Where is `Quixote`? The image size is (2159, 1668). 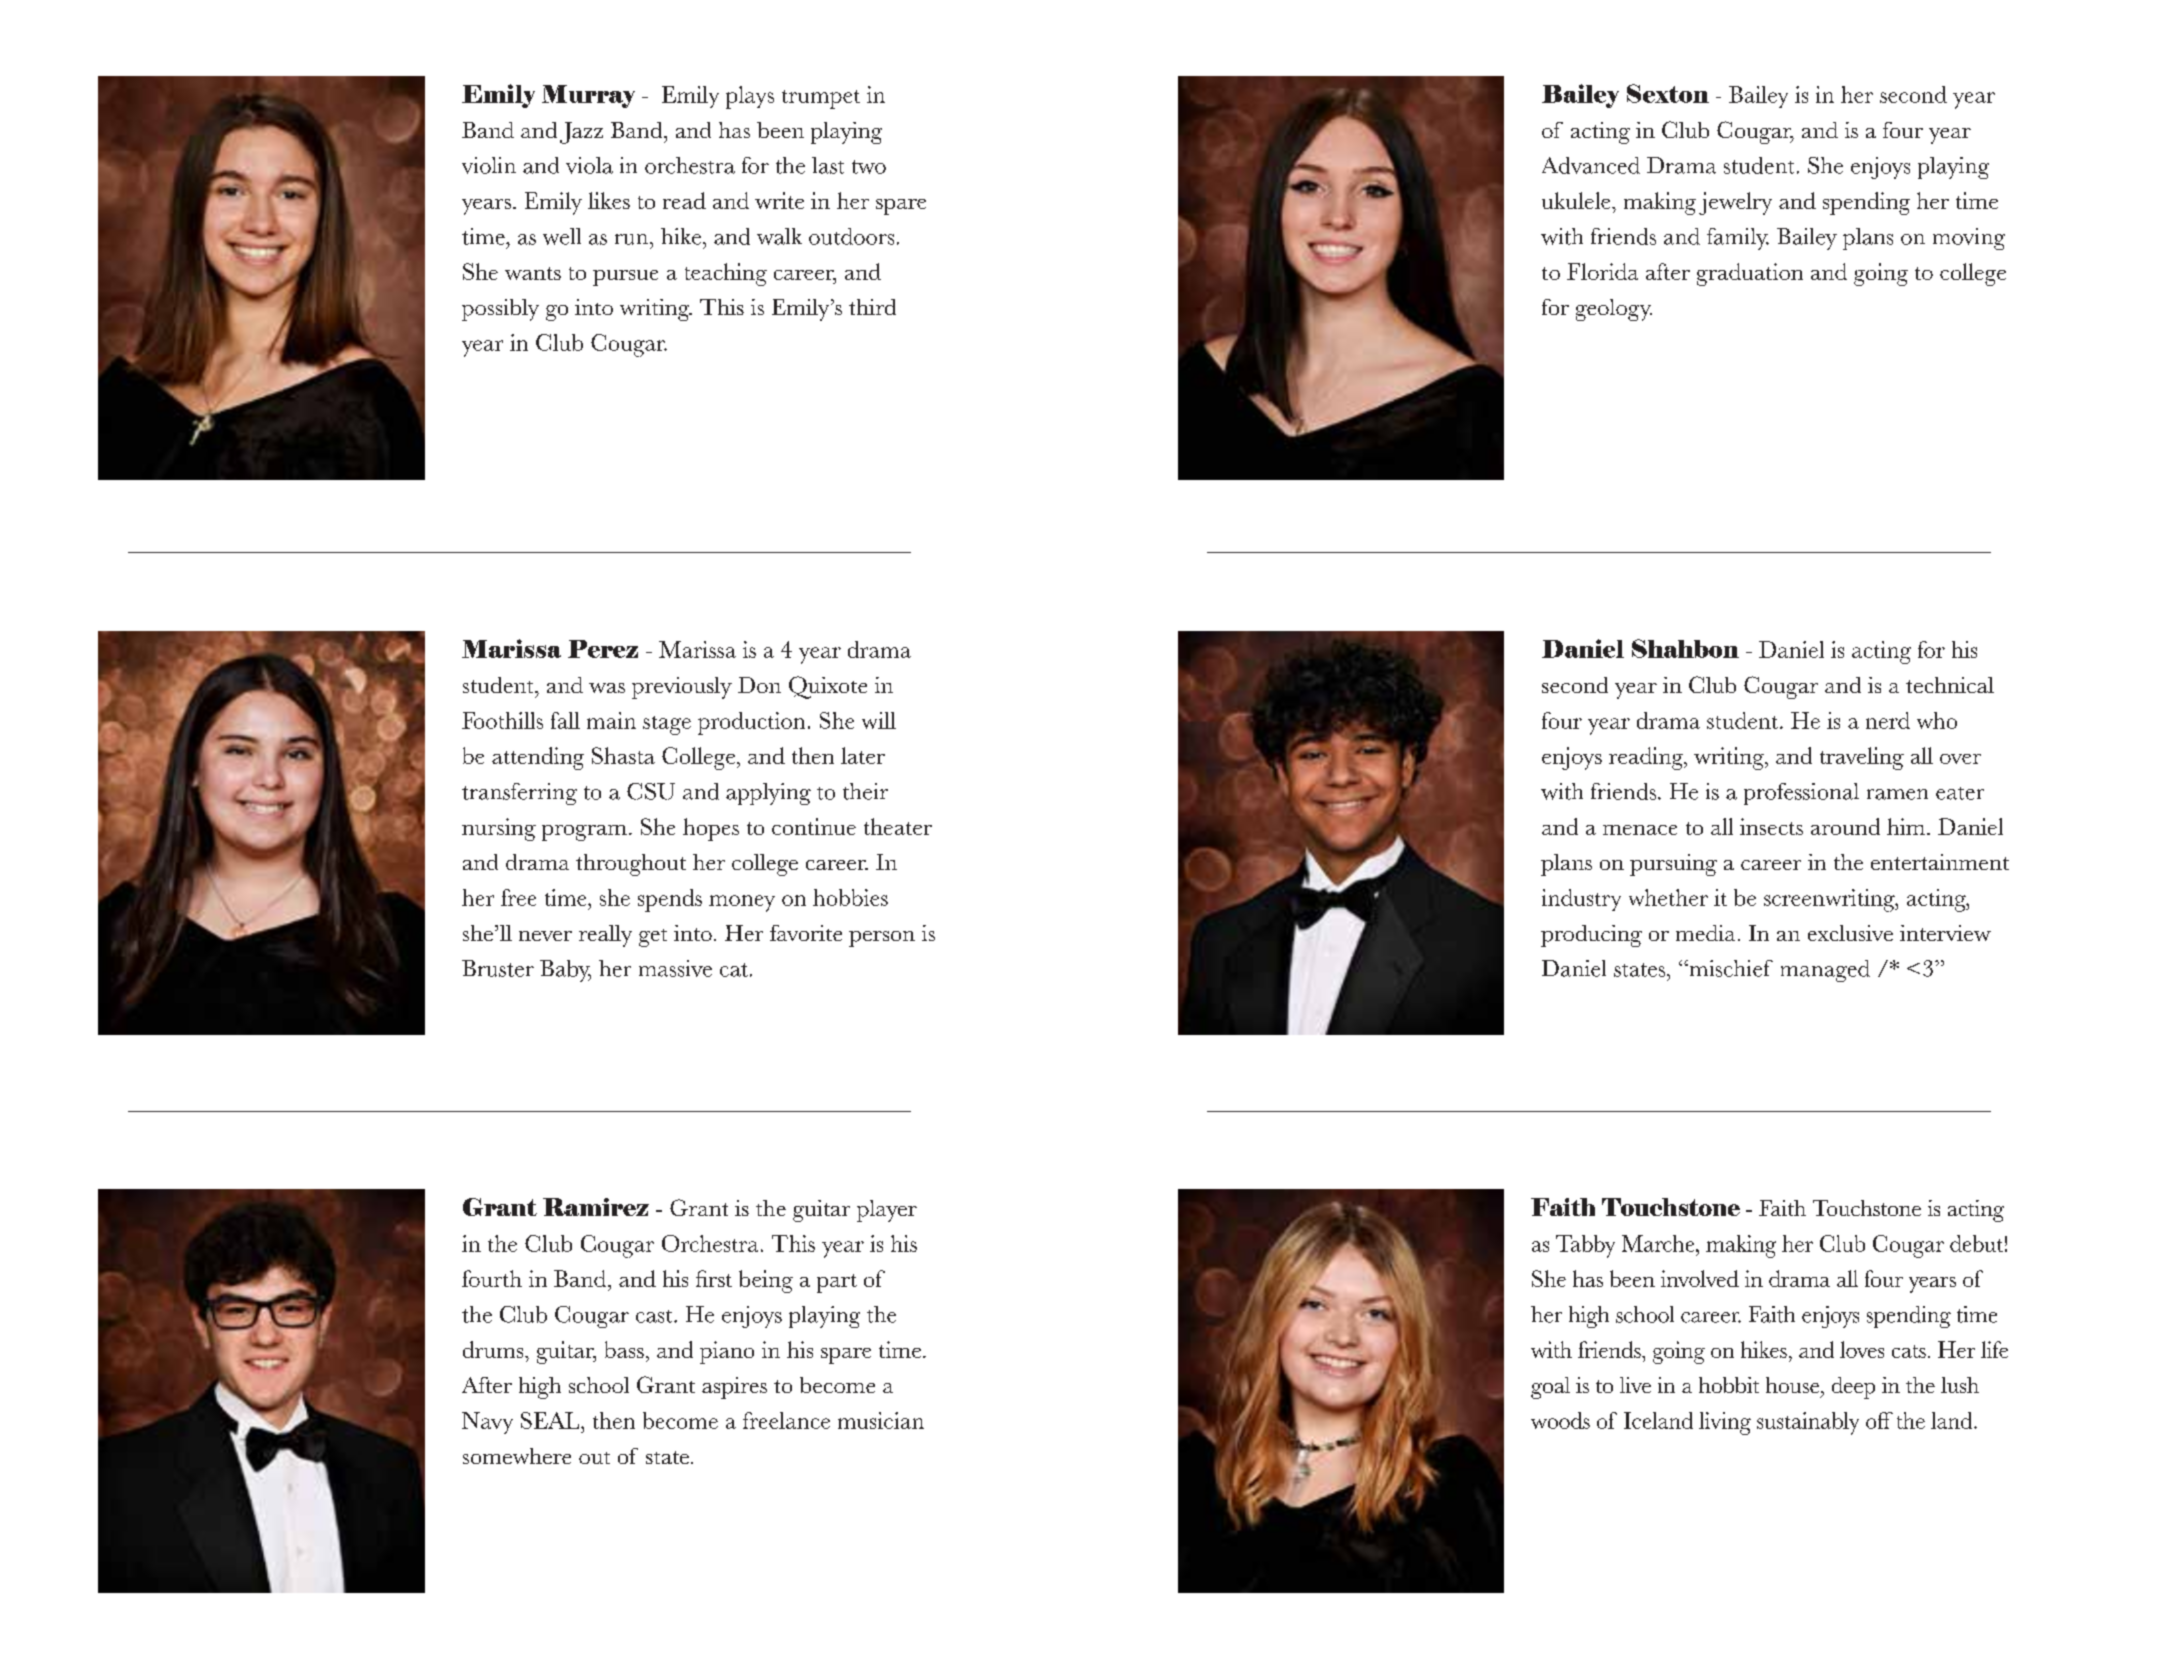 Quixote is located at coordinates (828, 687).
